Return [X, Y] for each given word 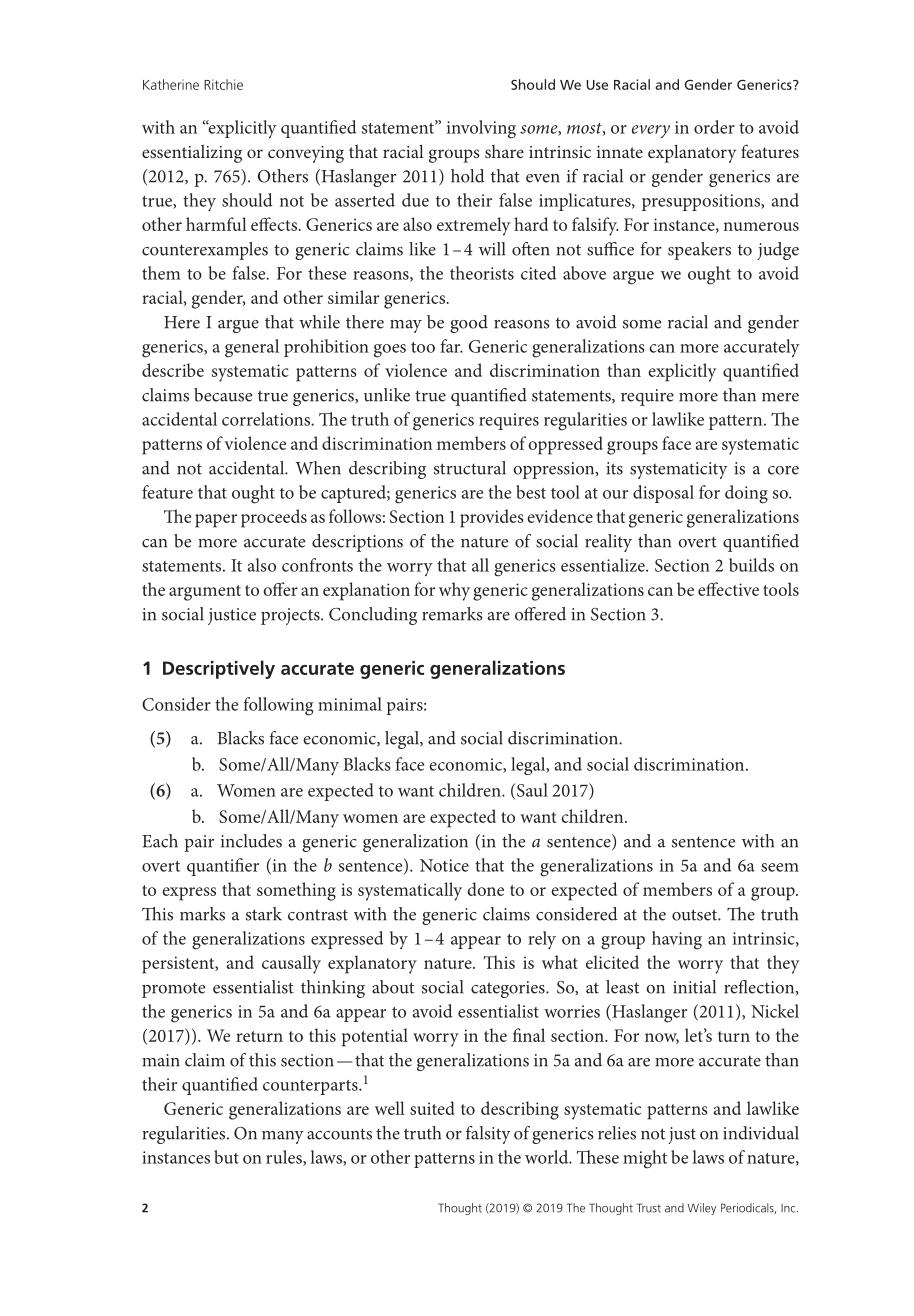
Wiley [702, 1209]
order [714, 127]
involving [481, 129]
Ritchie [223, 84]
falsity [488, 1135]
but [226, 1157]
